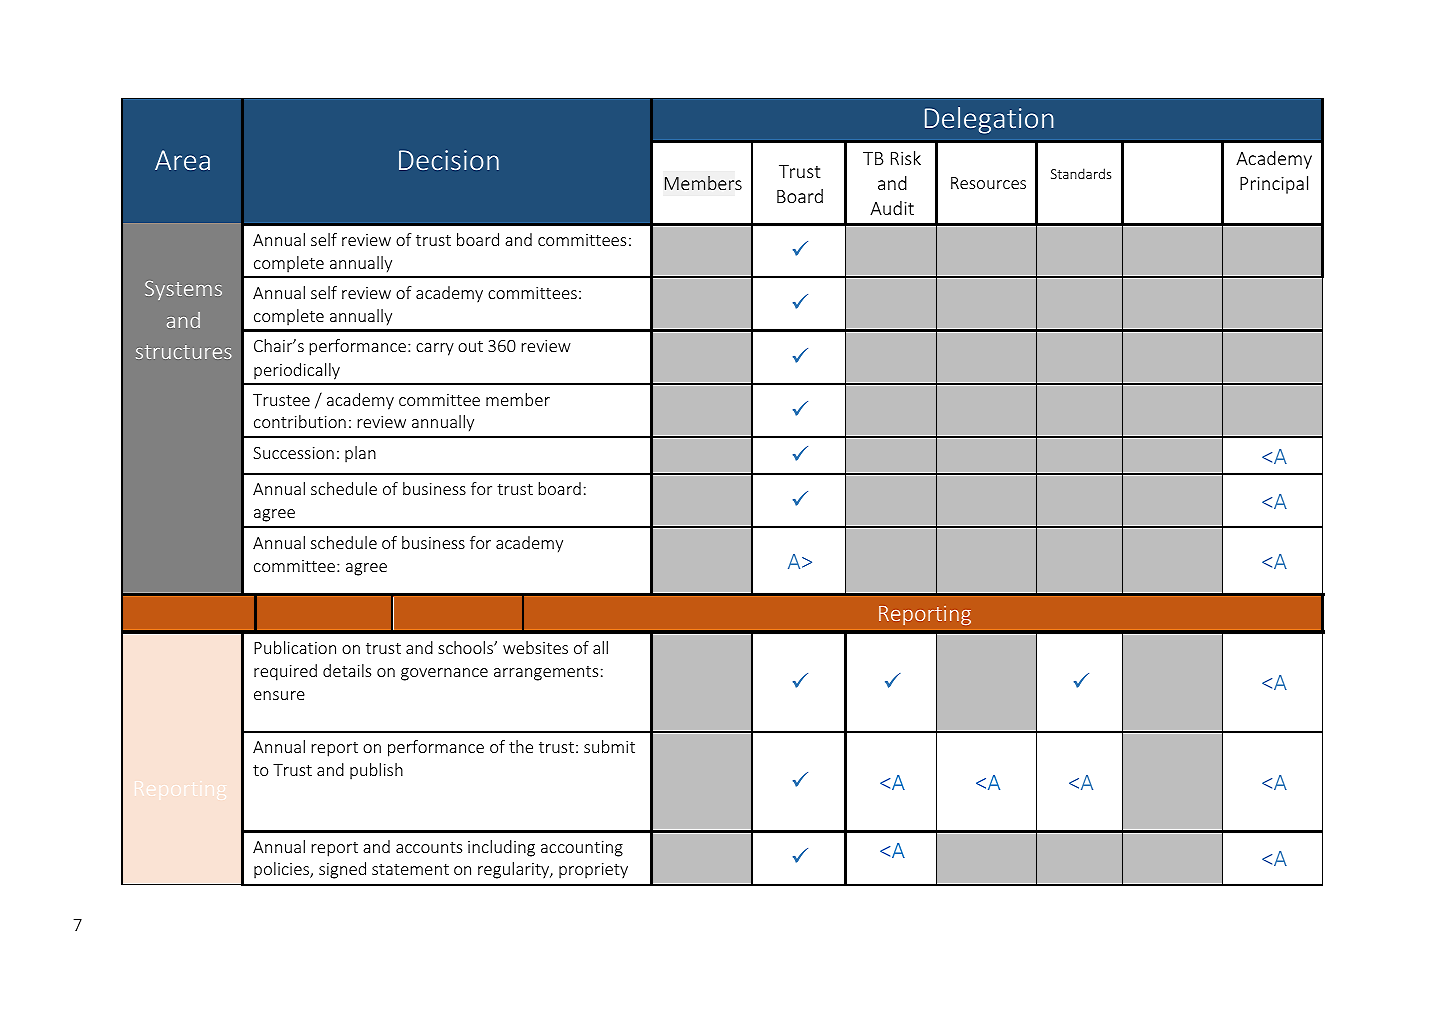 This screenshot has width=1441, height=1019. I want to click on Audit, so click(892, 208).
